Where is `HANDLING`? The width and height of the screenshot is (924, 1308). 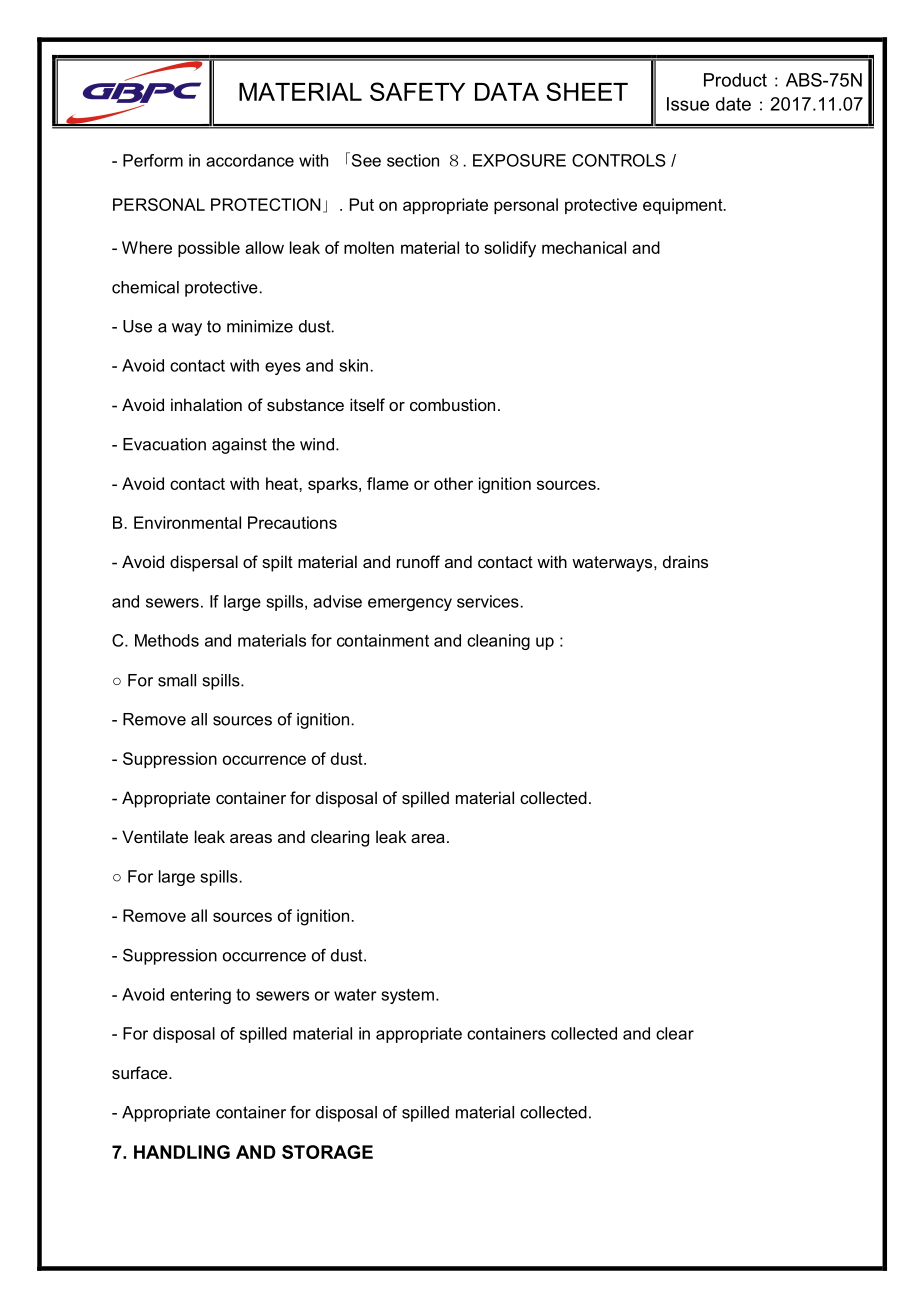 HANDLING is located at coordinates (182, 1152).
